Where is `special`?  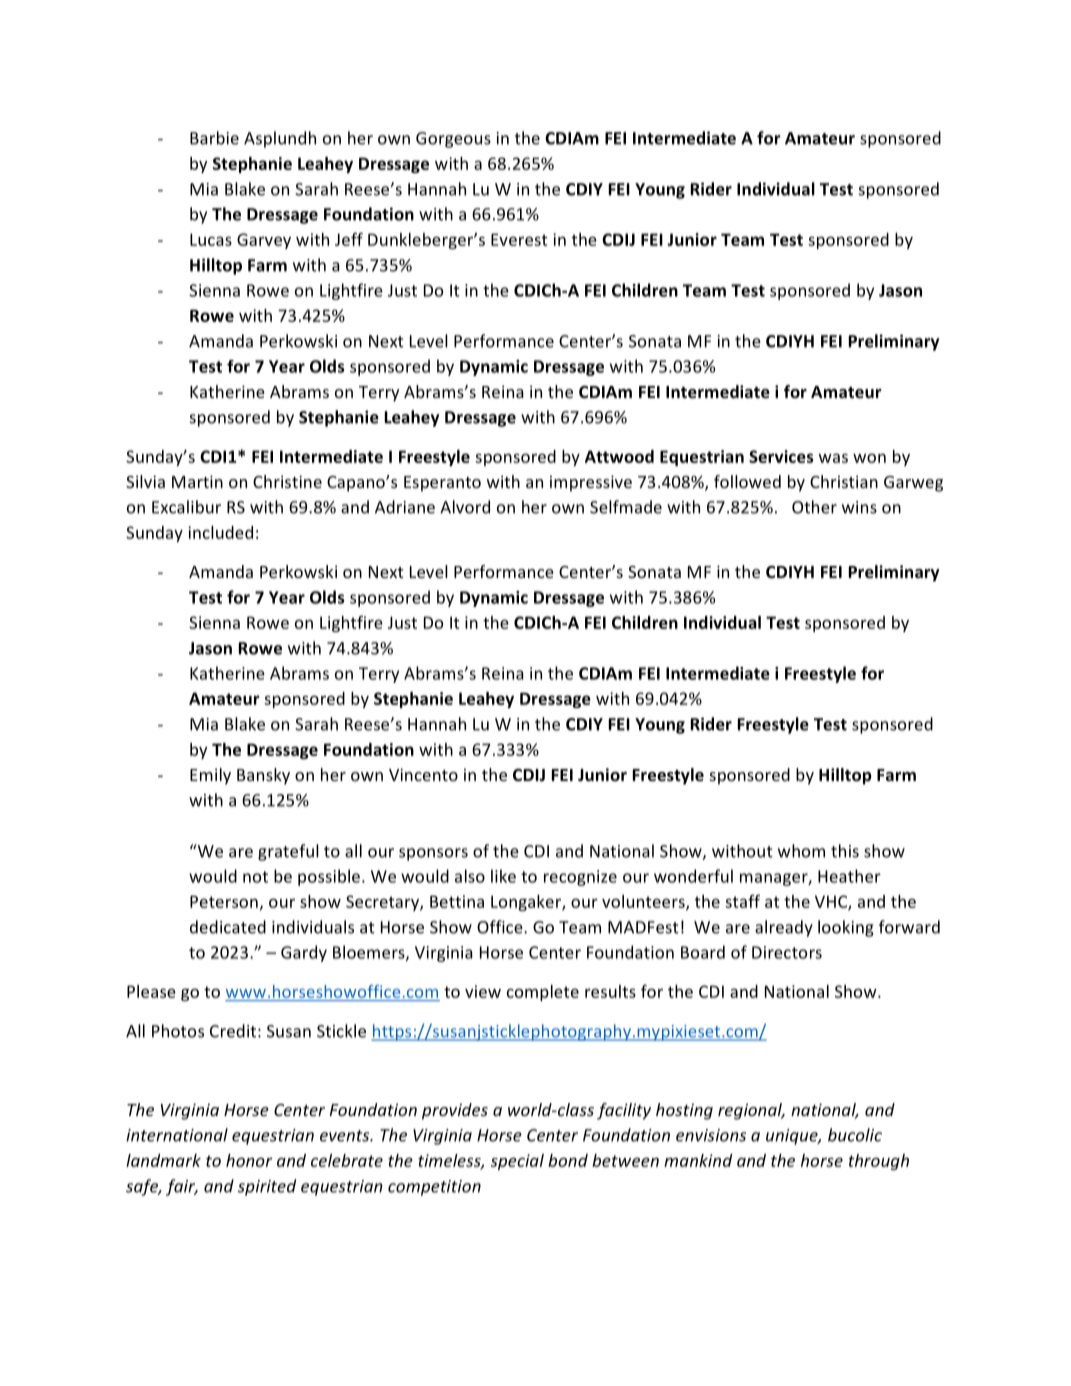
special is located at coordinates (517, 1162).
